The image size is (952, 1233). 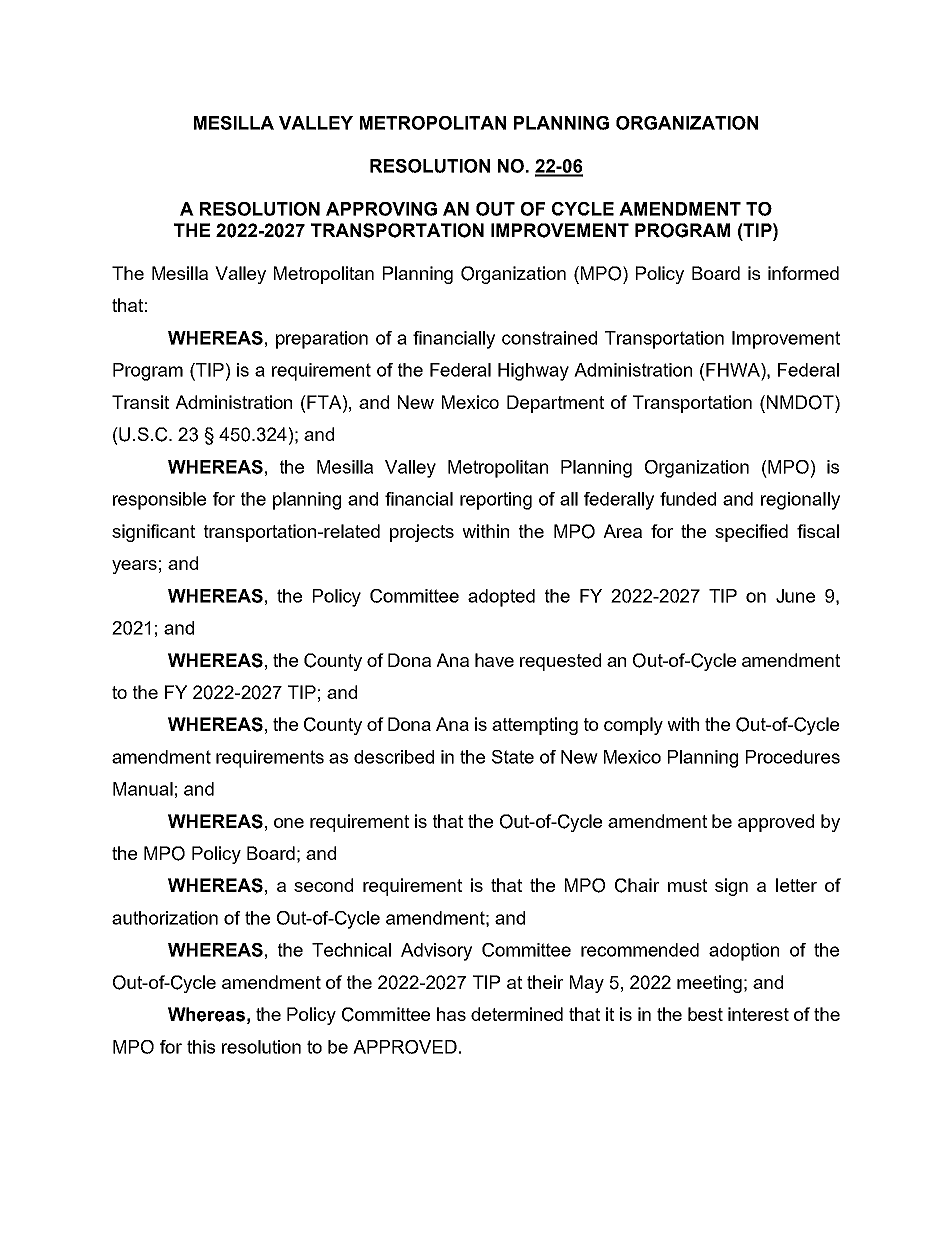 What do you see at coordinates (201, 1047) in the screenshot?
I see `this` at bounding box center [201, 1047].
